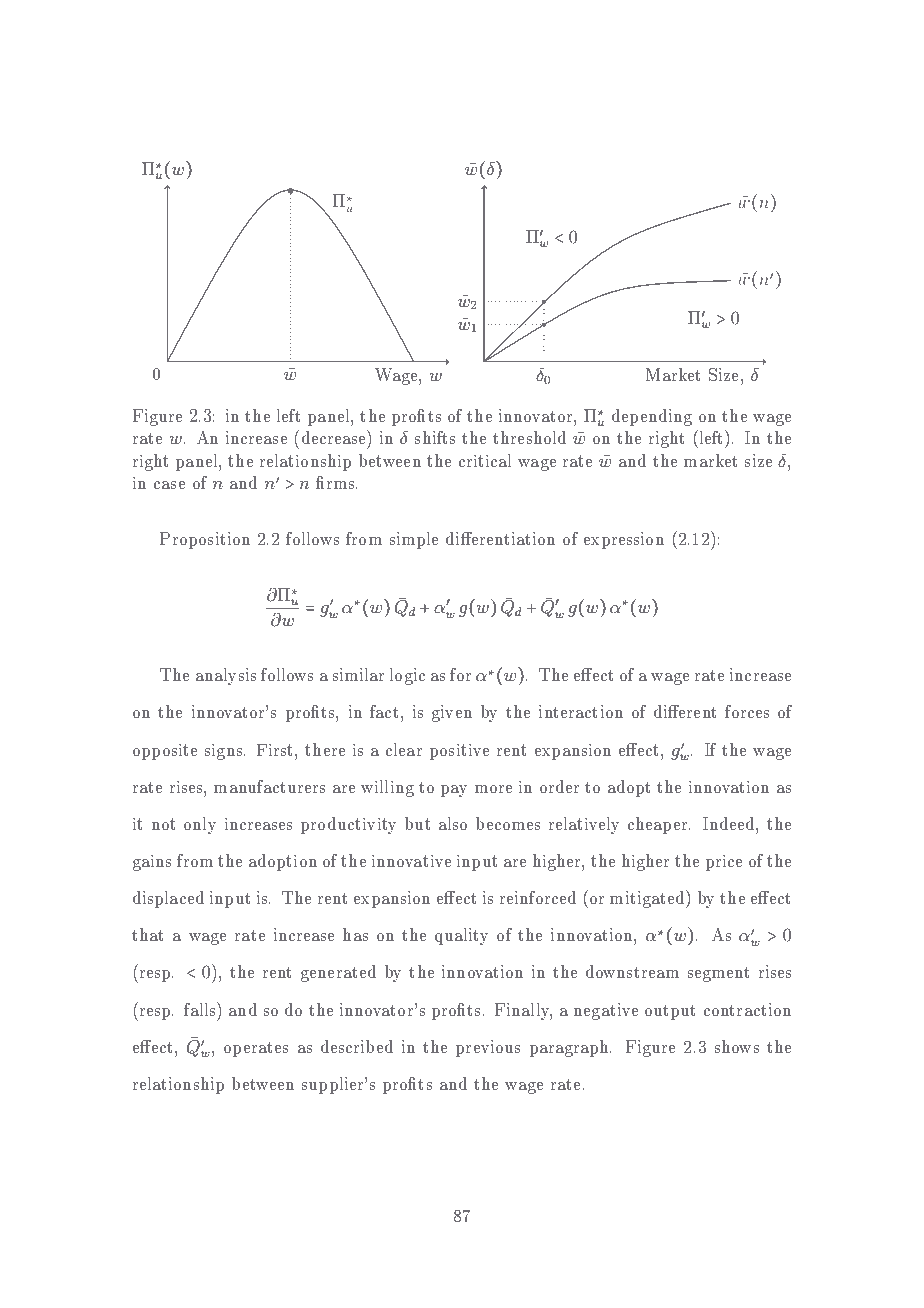 Image resolution: width=924 pixels, height=1308 pixels. What do you see at coordinates (407, 676) in the screenshot?
I see `logic` at bounding box center [407, 676].
